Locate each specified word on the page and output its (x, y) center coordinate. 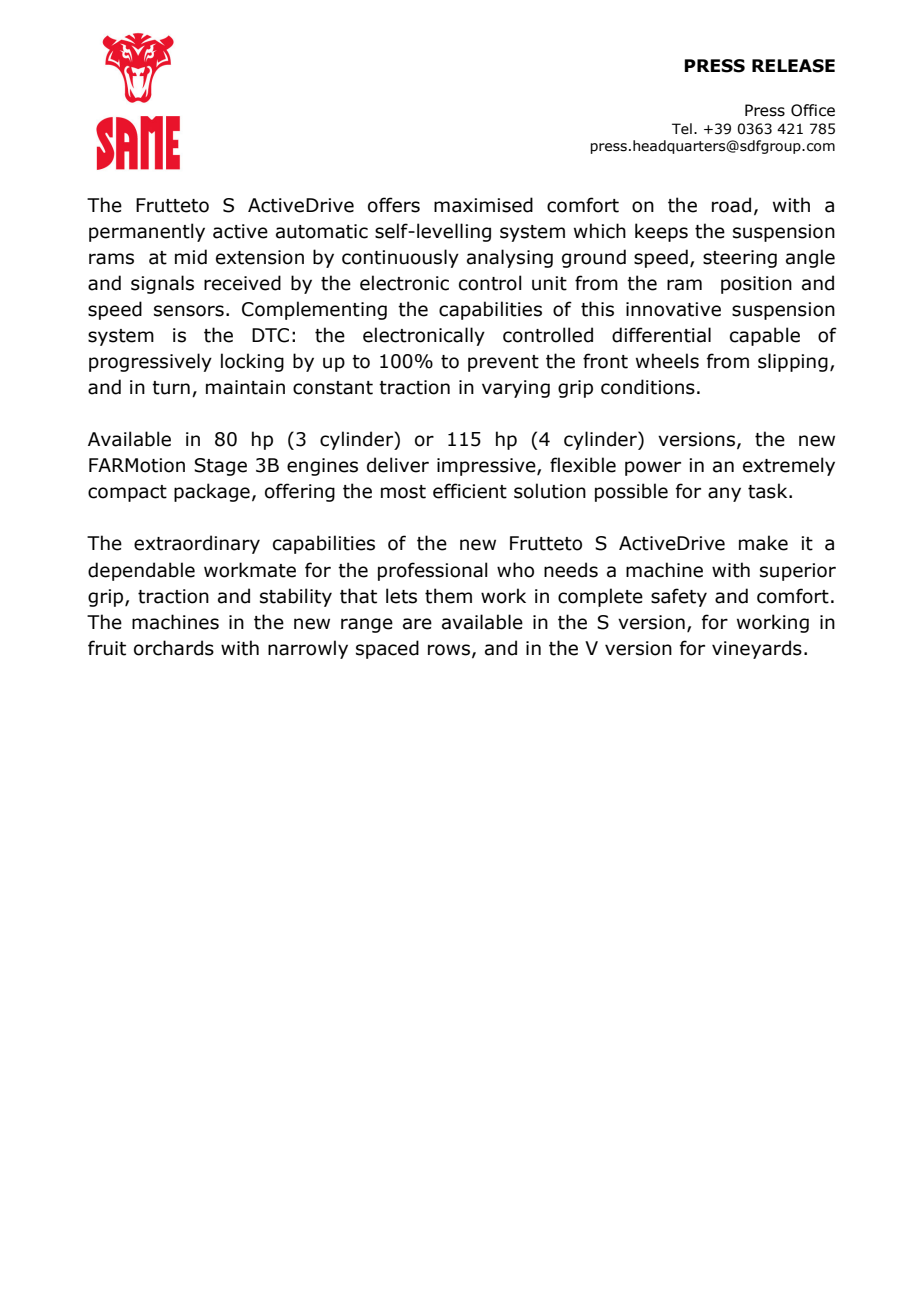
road (731, 205)
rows (450, 650)
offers (394, 205)
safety (679, 597)
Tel (682, 129)
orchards (174, 648)
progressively (150, 362)
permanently (147, 232)
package (212, 492)
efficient (470, 491)
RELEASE (793, 66)
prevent (503, 363)
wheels (667, 361)
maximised (483, 205)
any (724, 494)
